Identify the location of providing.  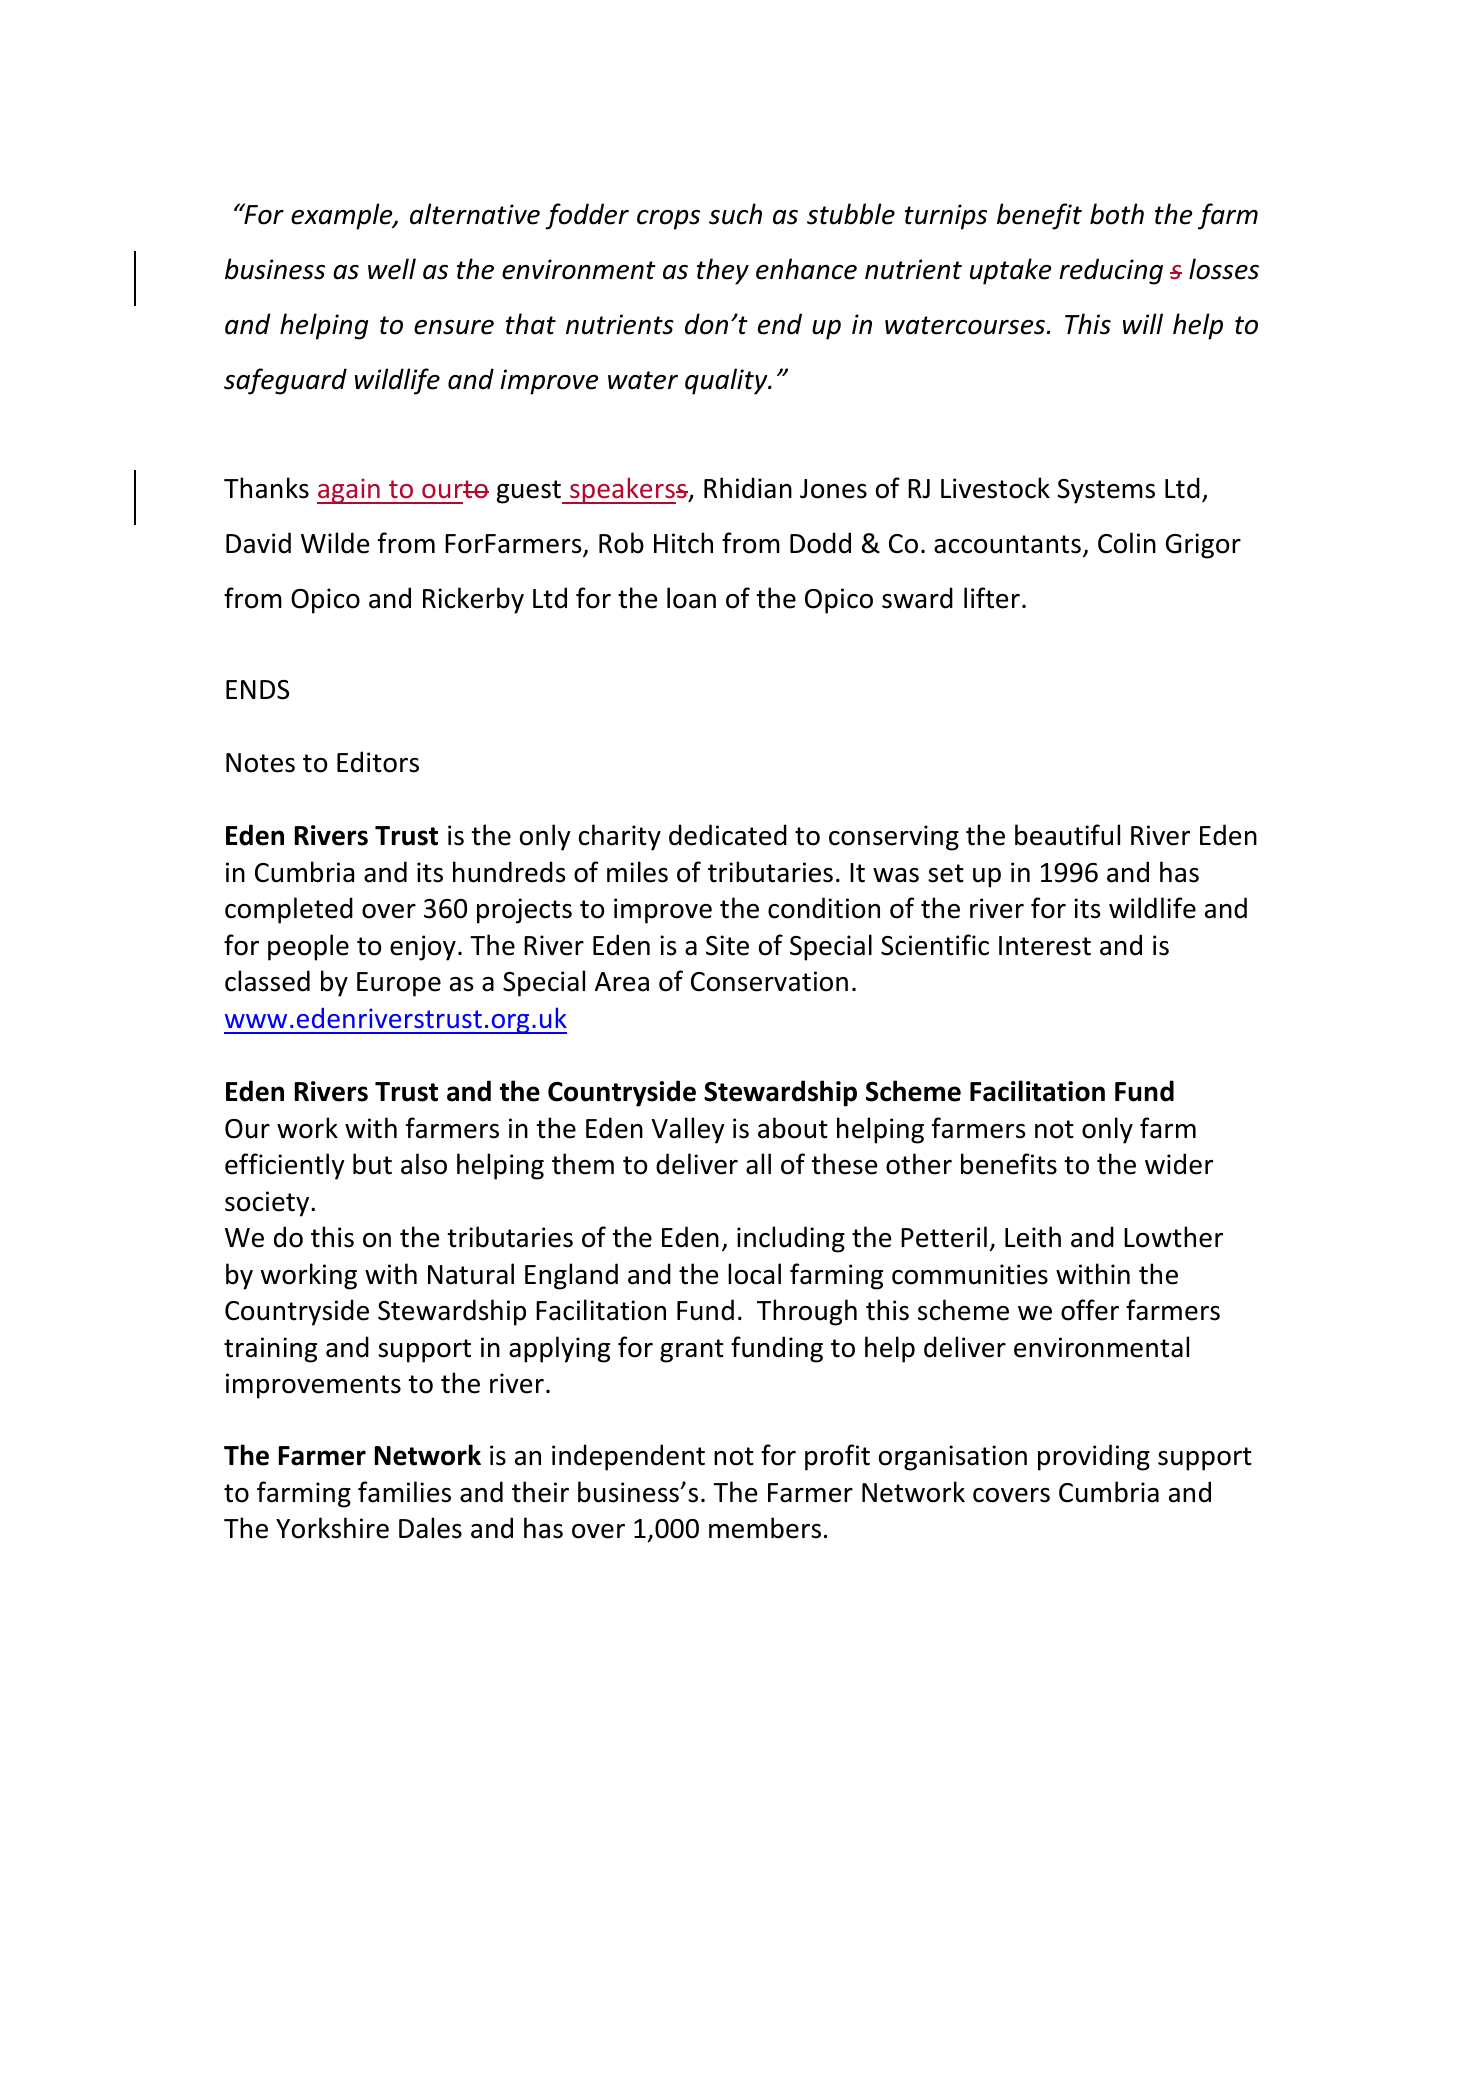
(1094, 1457).
